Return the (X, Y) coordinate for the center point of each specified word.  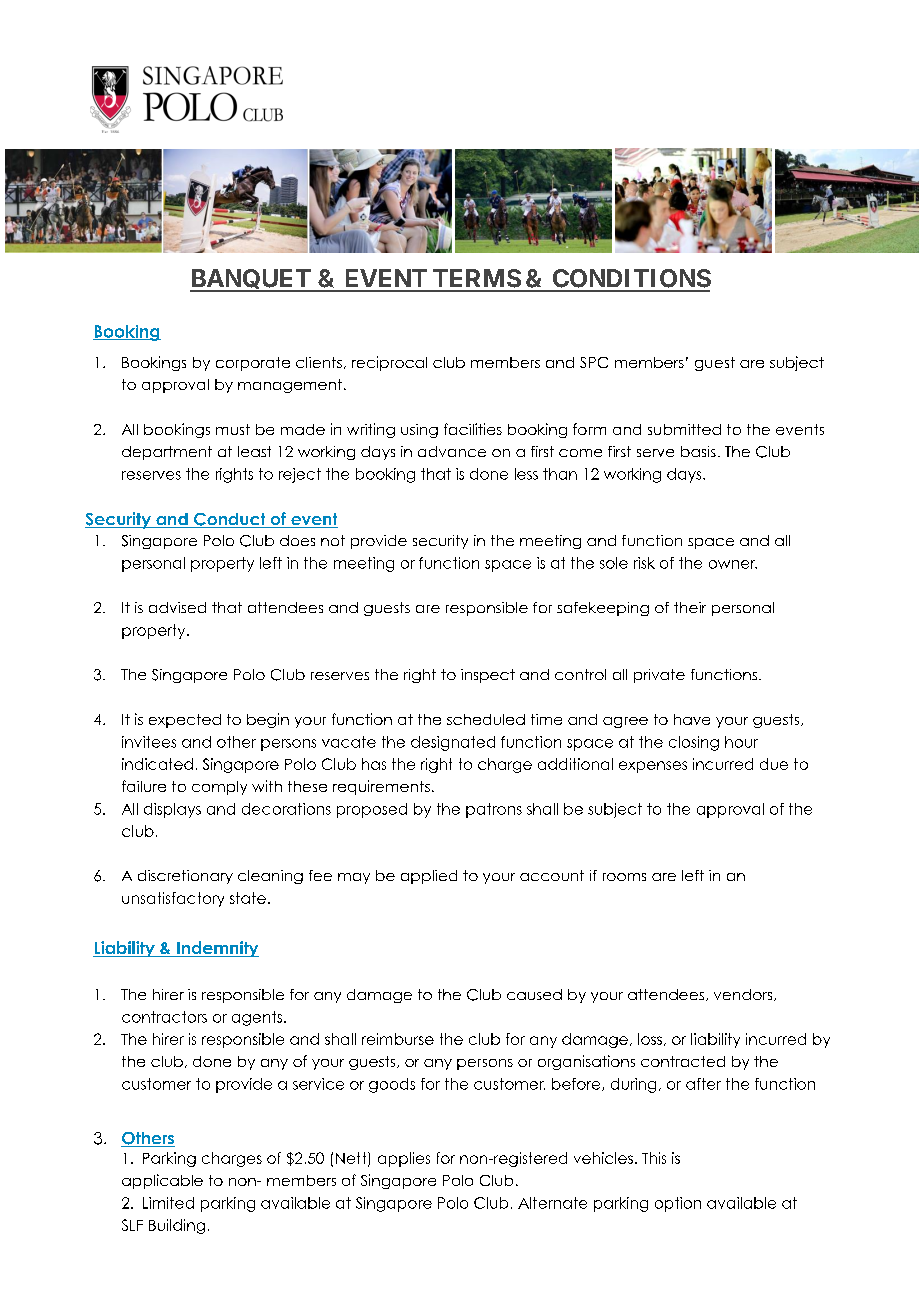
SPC (594, 362)
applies (404, 1159)
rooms (624, 877)
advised (177, 607)
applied (429, 877)
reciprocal (389, 363)
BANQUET (251, 280)
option (678, 1204)
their (690, 607)
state (248, 898)
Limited (168, 1203)
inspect (488, 676)
